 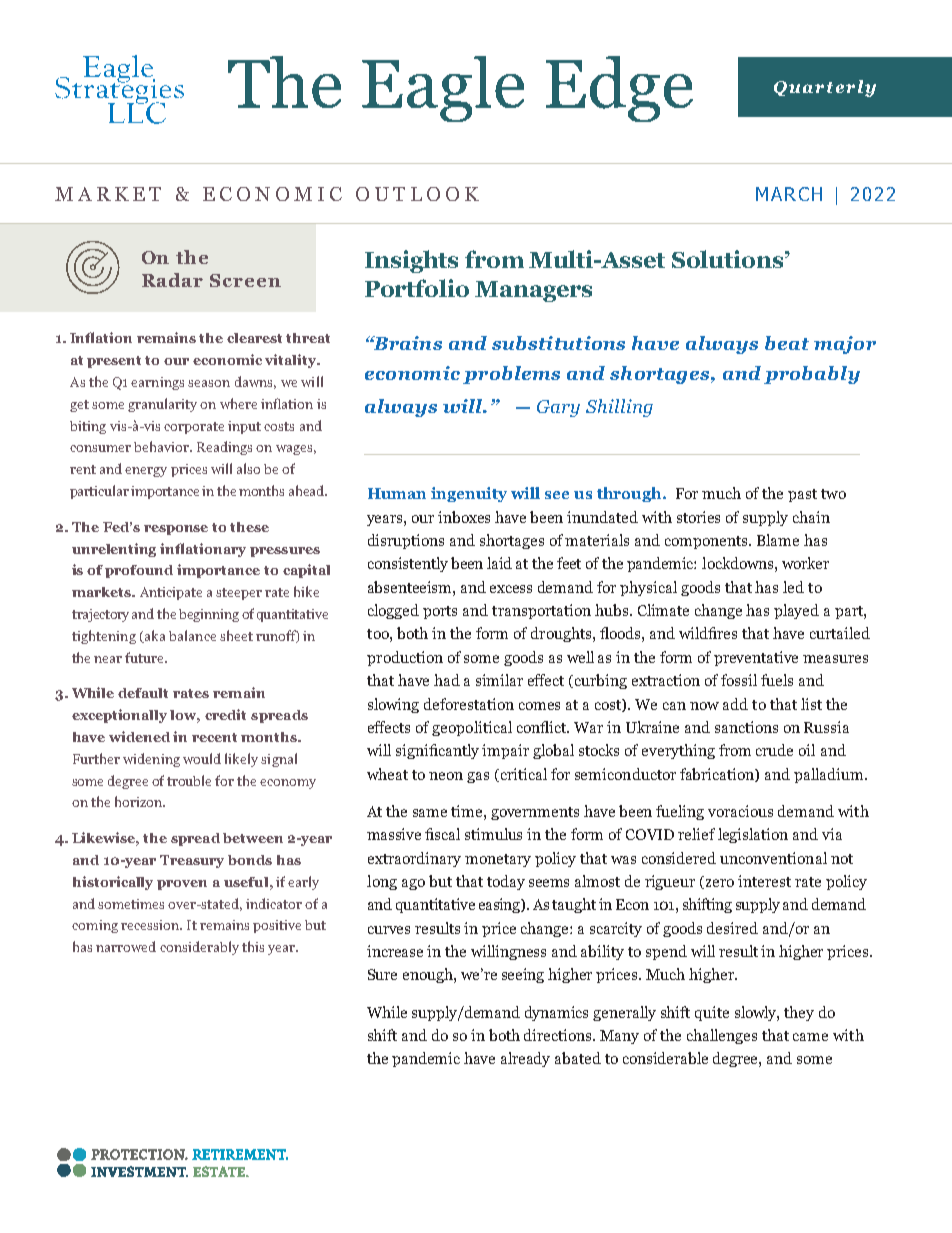 What do you see at coordinates (417, 194) in the page?
I see `OUTLOOK` at bounding box center [417, 194].
